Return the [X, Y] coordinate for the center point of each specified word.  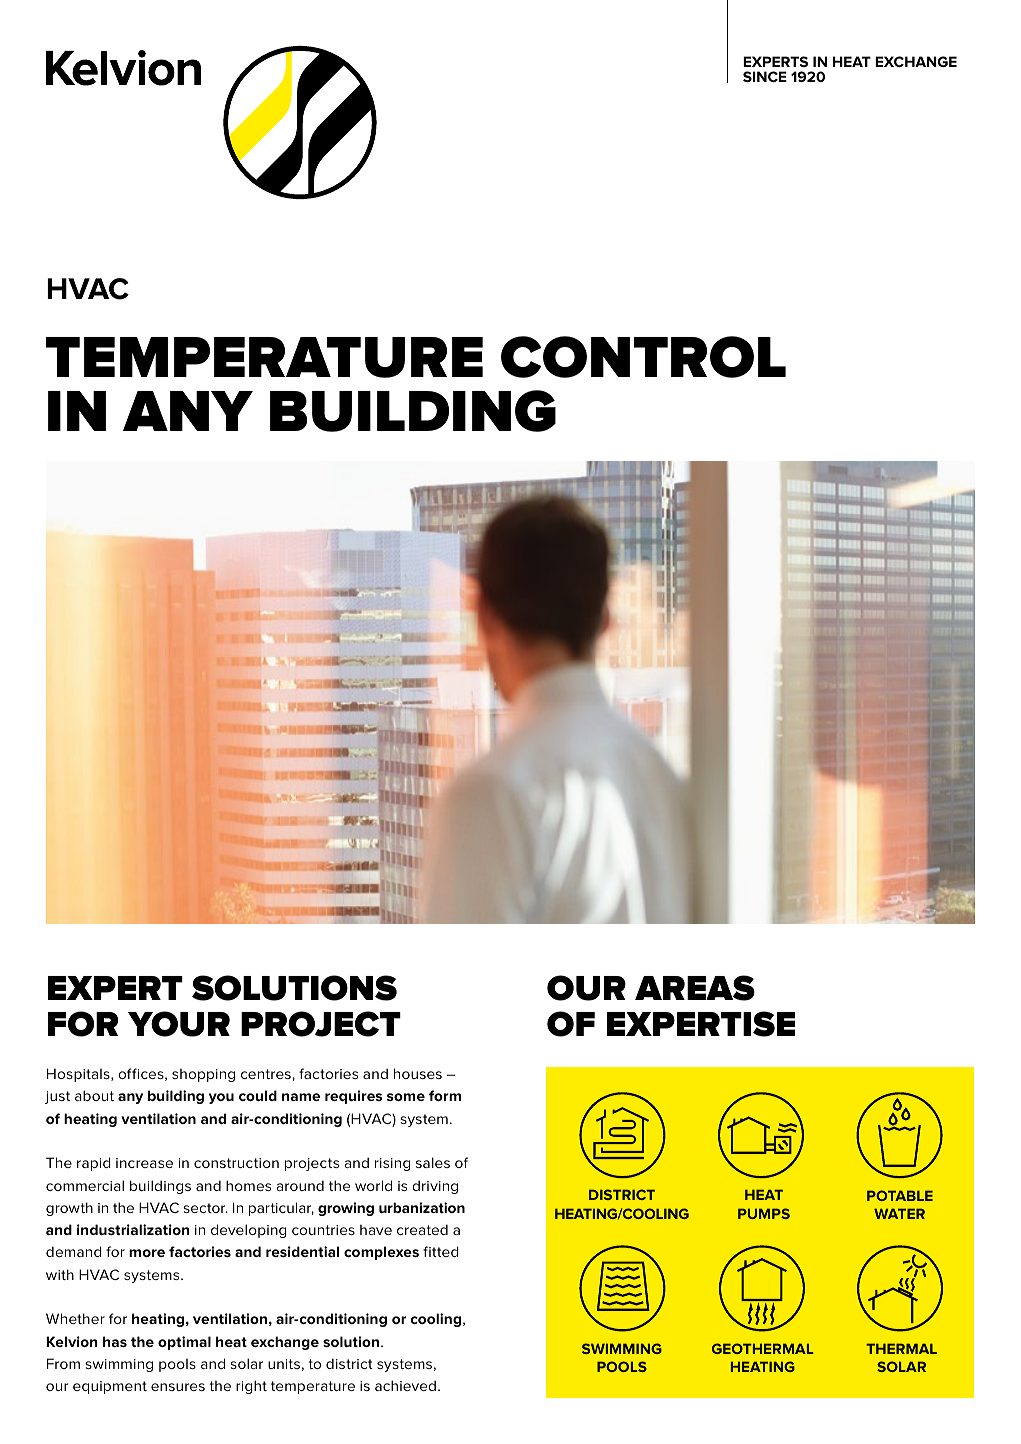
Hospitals [79, 1075]
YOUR [179, 1024]
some [406, 1097]
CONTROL [643, 357]
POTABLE [900, 1195]
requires [353, 1097]
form [445, 1095]
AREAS [695, 988]
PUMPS [764, 1213]
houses [418, 1073]
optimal [184, 1343]
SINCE [765, 76]
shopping [203, 1075]
